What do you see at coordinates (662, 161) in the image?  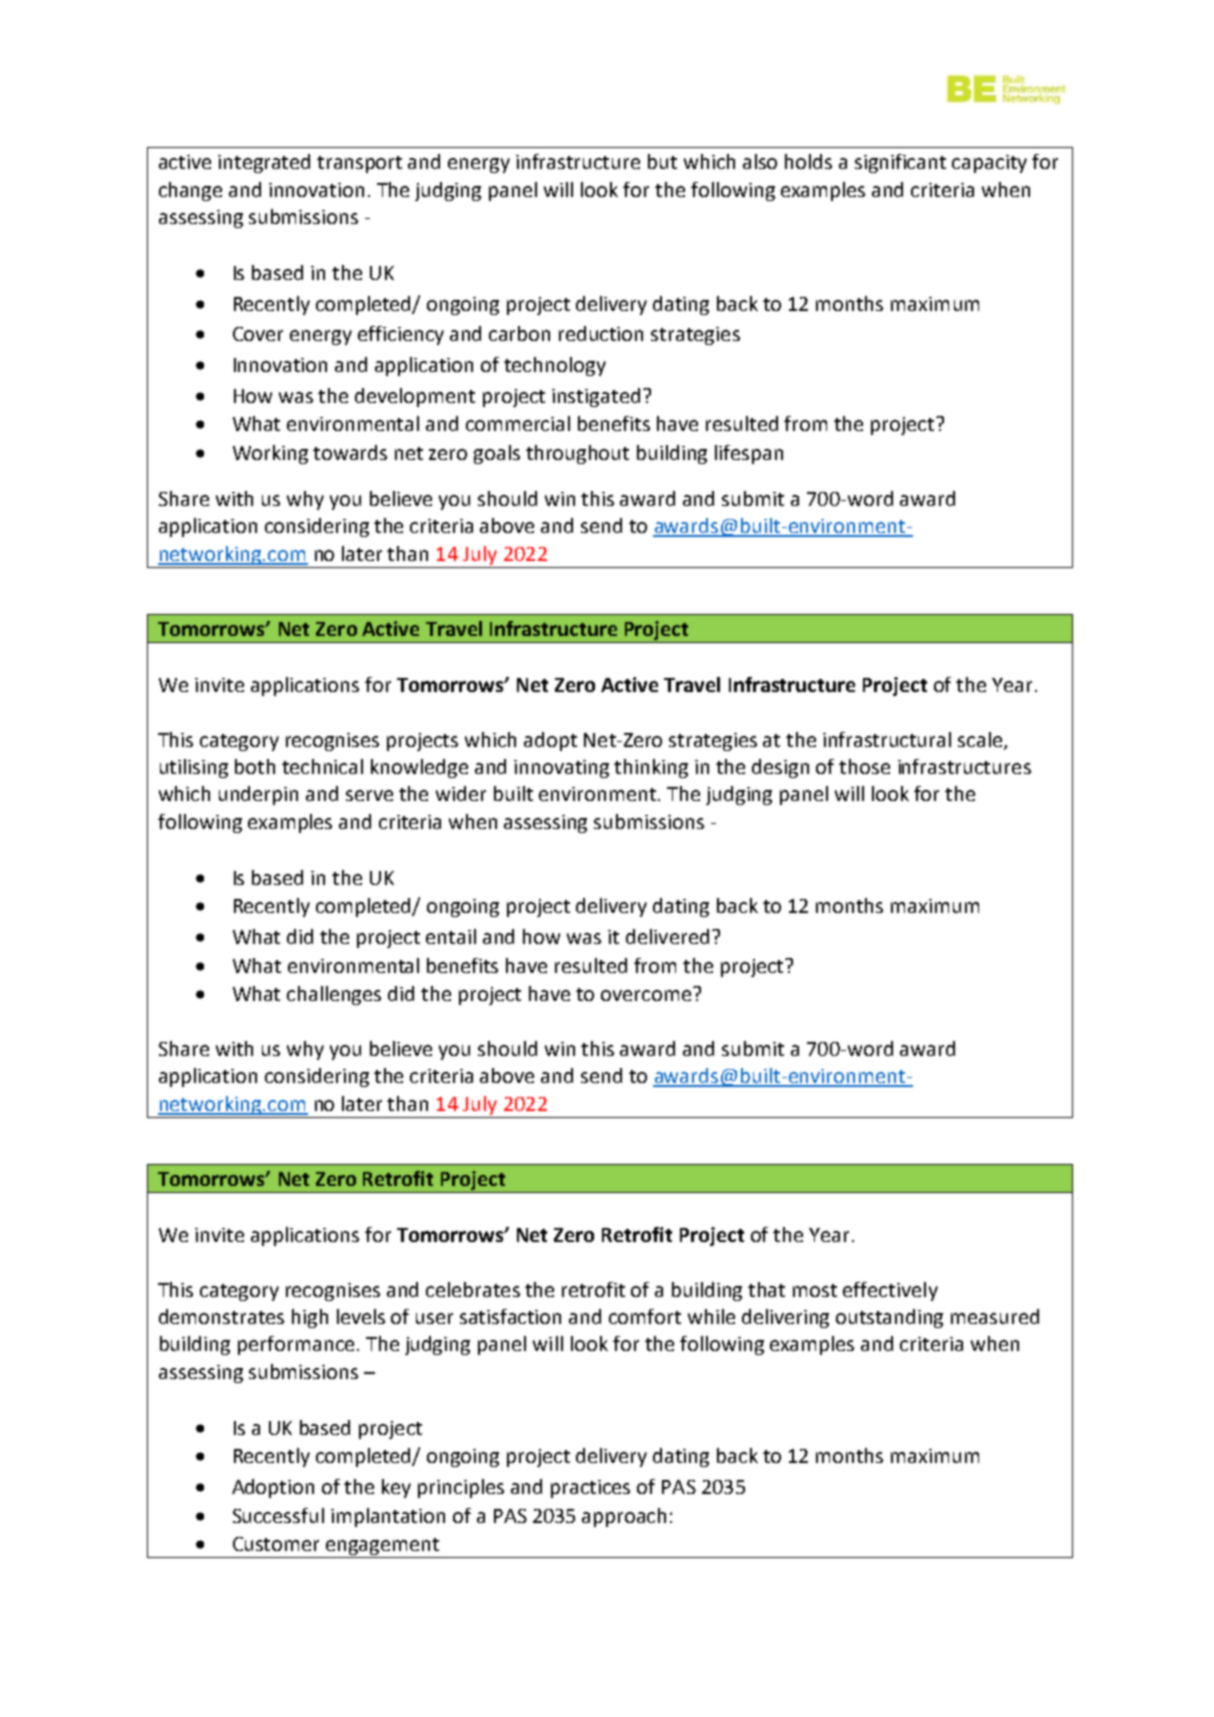 I see `but` at bounding box center [662, 161].
